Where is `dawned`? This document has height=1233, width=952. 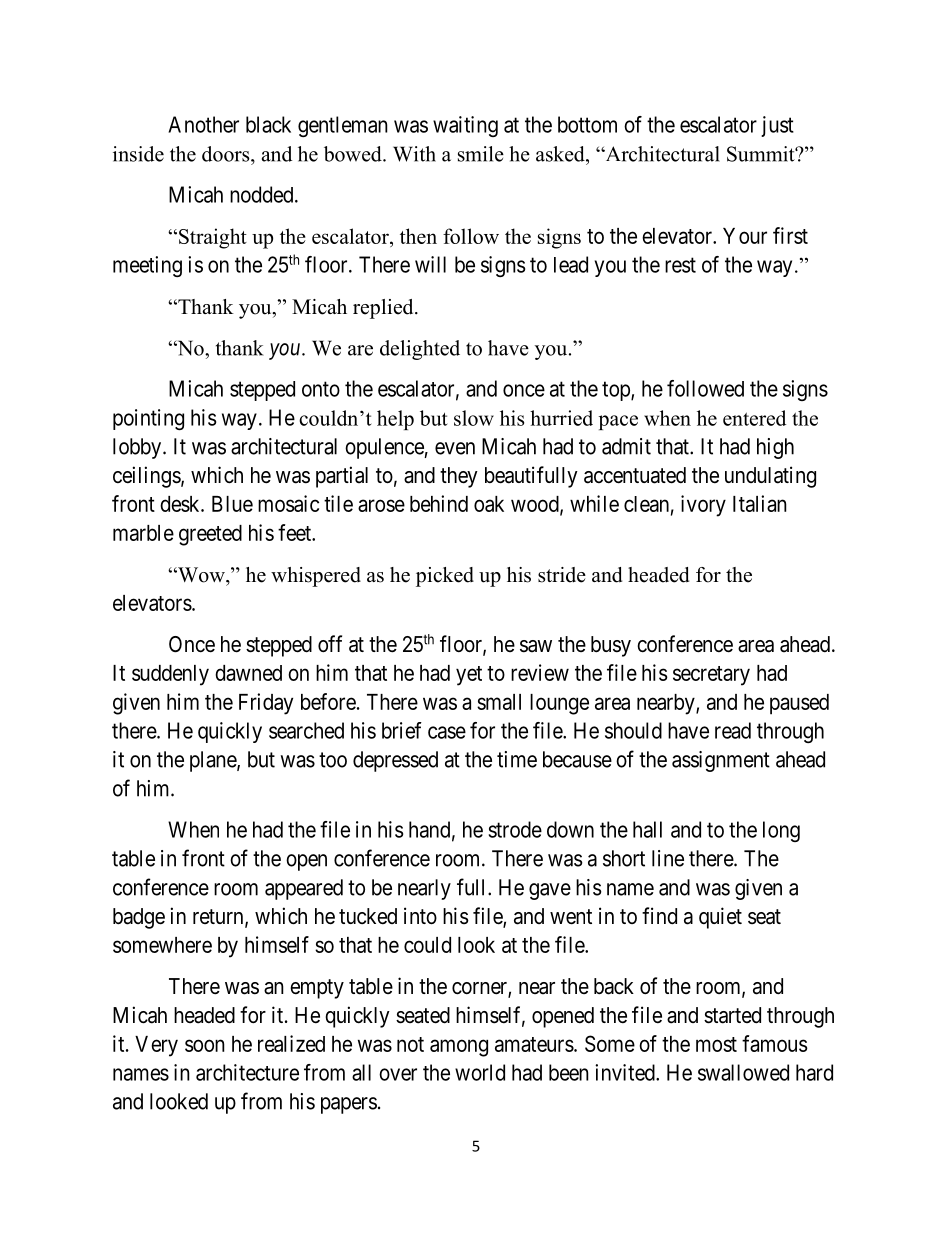 dawned is located at coordinates (248, 673).
